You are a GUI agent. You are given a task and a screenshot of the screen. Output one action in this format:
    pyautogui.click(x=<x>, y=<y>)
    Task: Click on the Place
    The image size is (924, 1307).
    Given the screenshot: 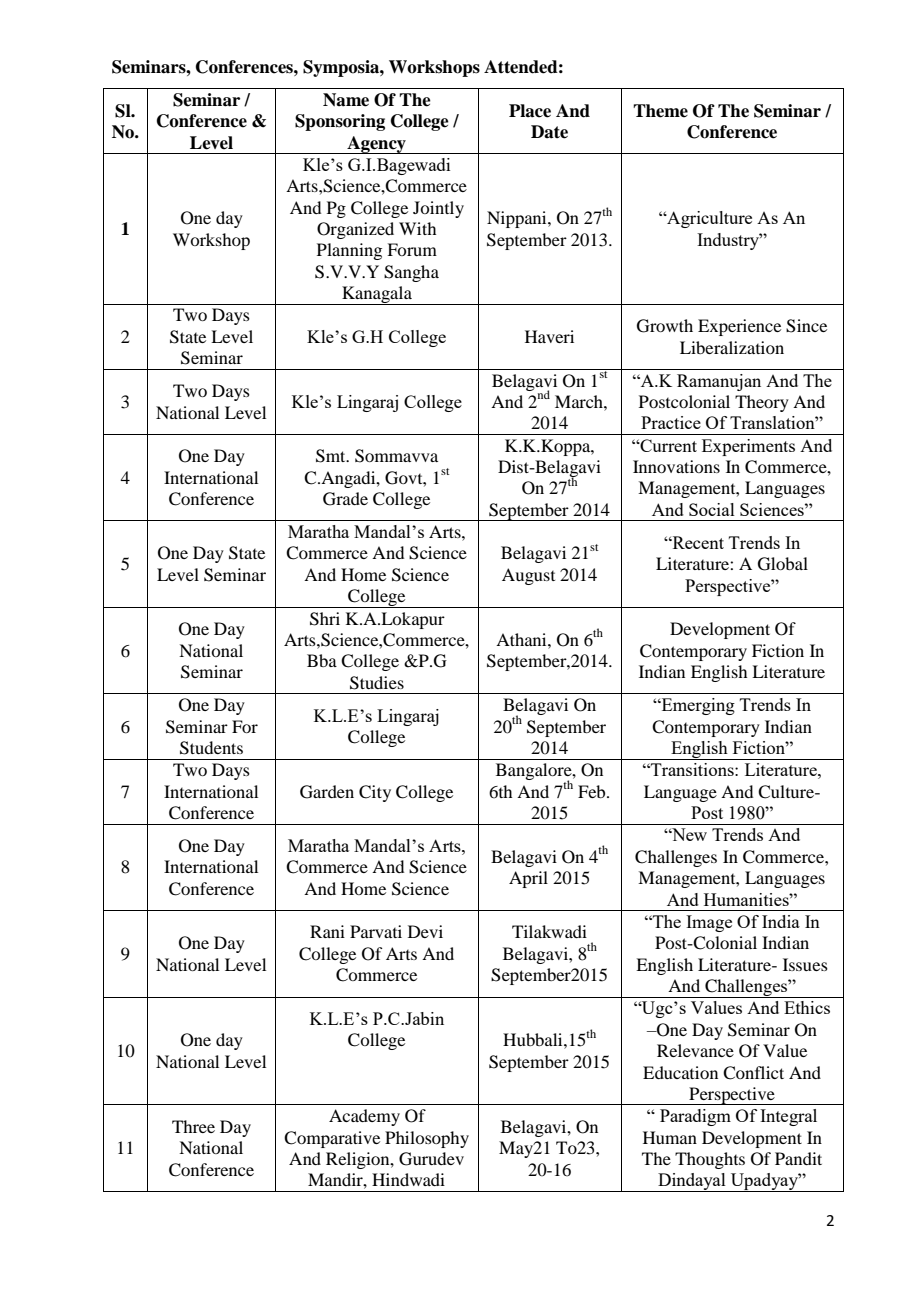 What is the action you would take?
    pyautogui.click(x=530, y=111)
